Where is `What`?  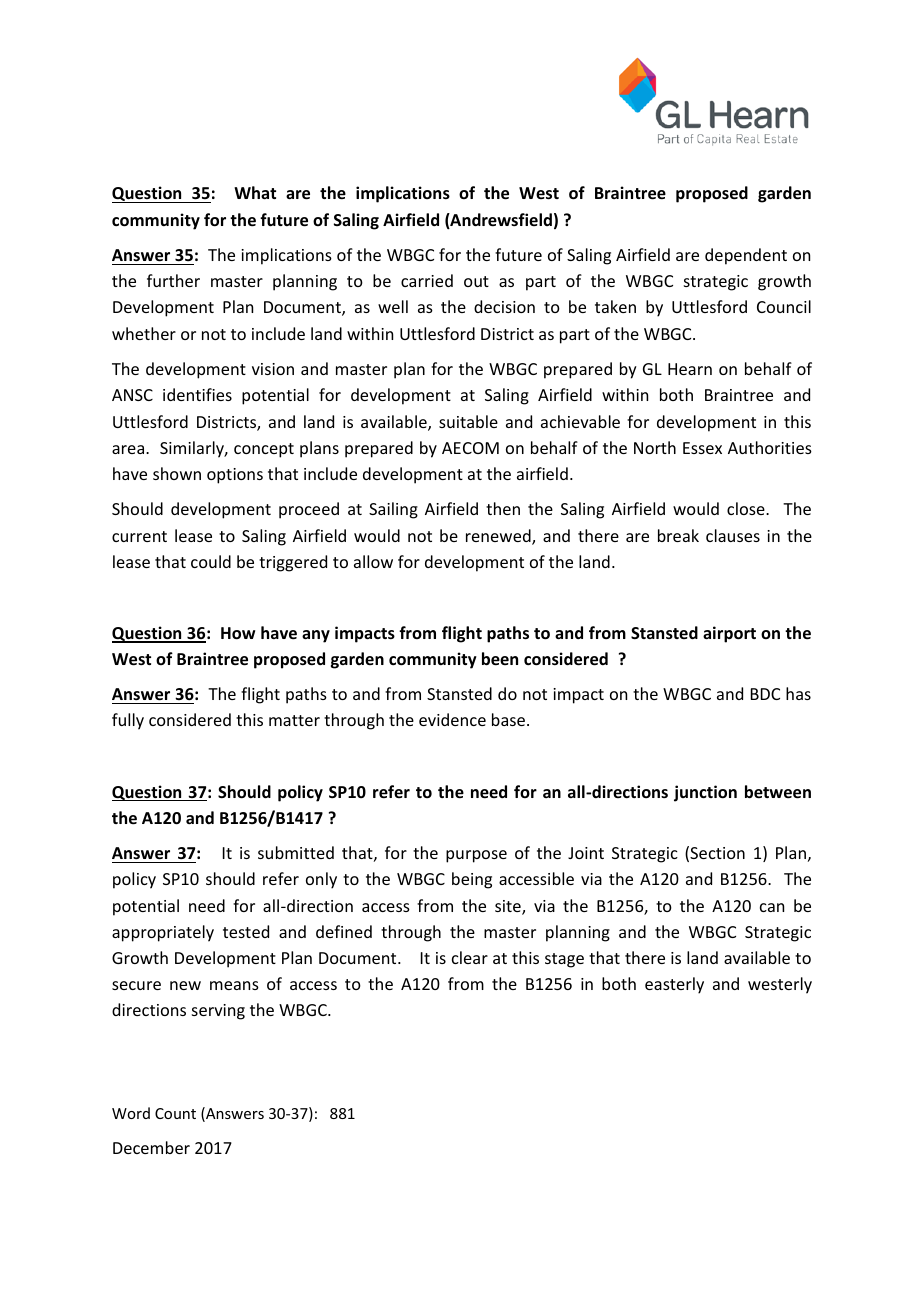
What is located at coordinates (255, 192).
